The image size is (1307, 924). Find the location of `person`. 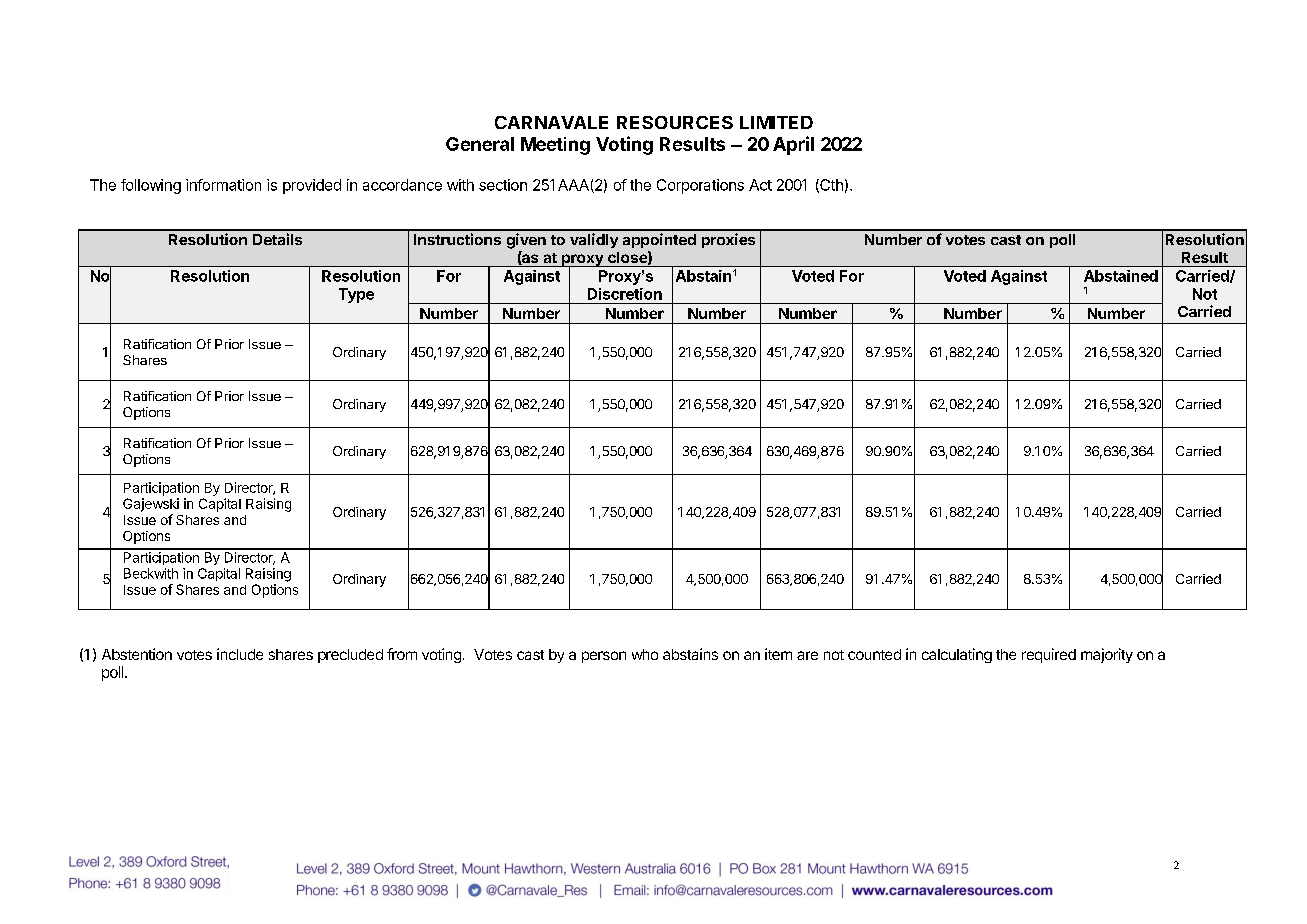

person is located at coordinates (604, 657).
